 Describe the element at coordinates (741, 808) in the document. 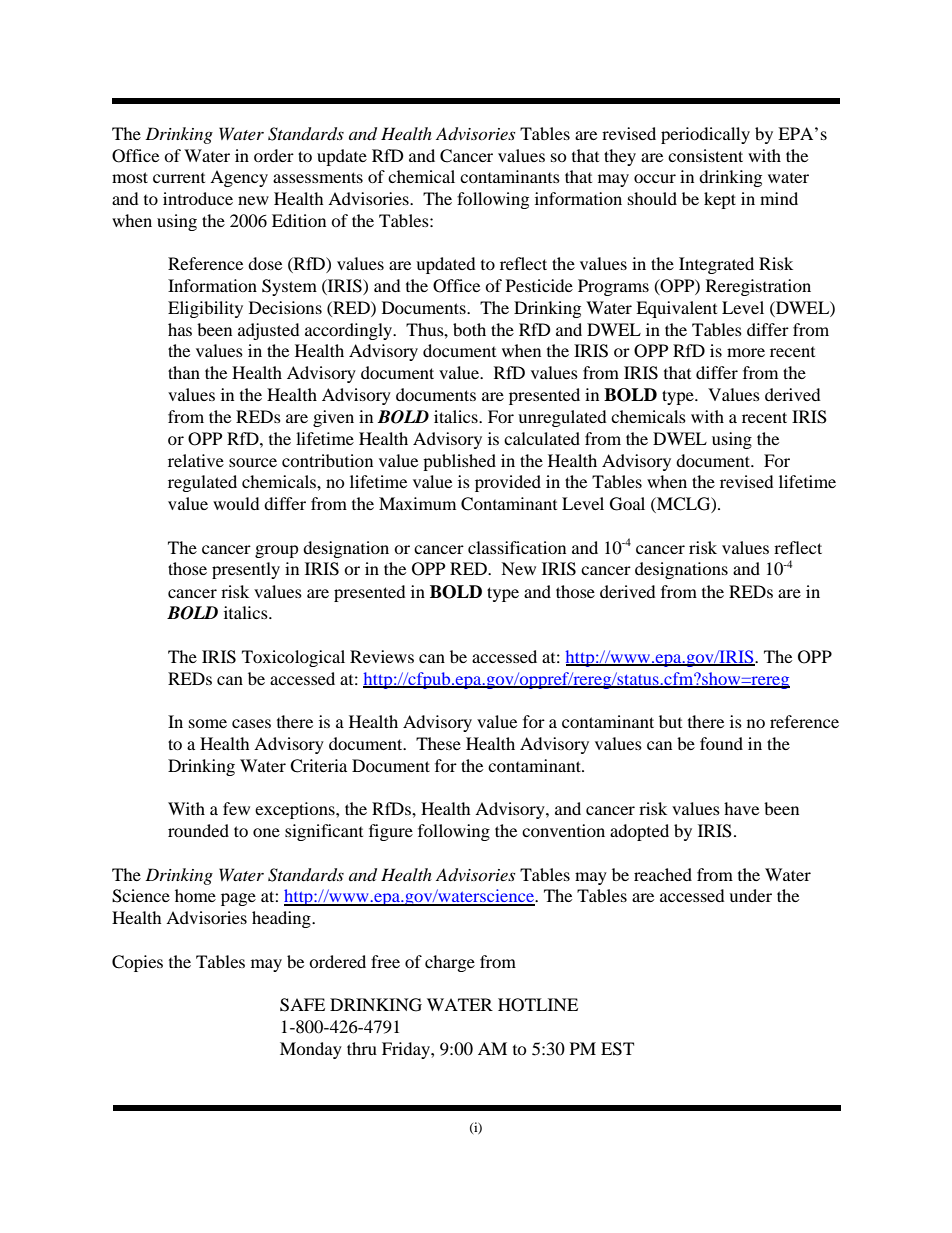

I see `have` at that location.
